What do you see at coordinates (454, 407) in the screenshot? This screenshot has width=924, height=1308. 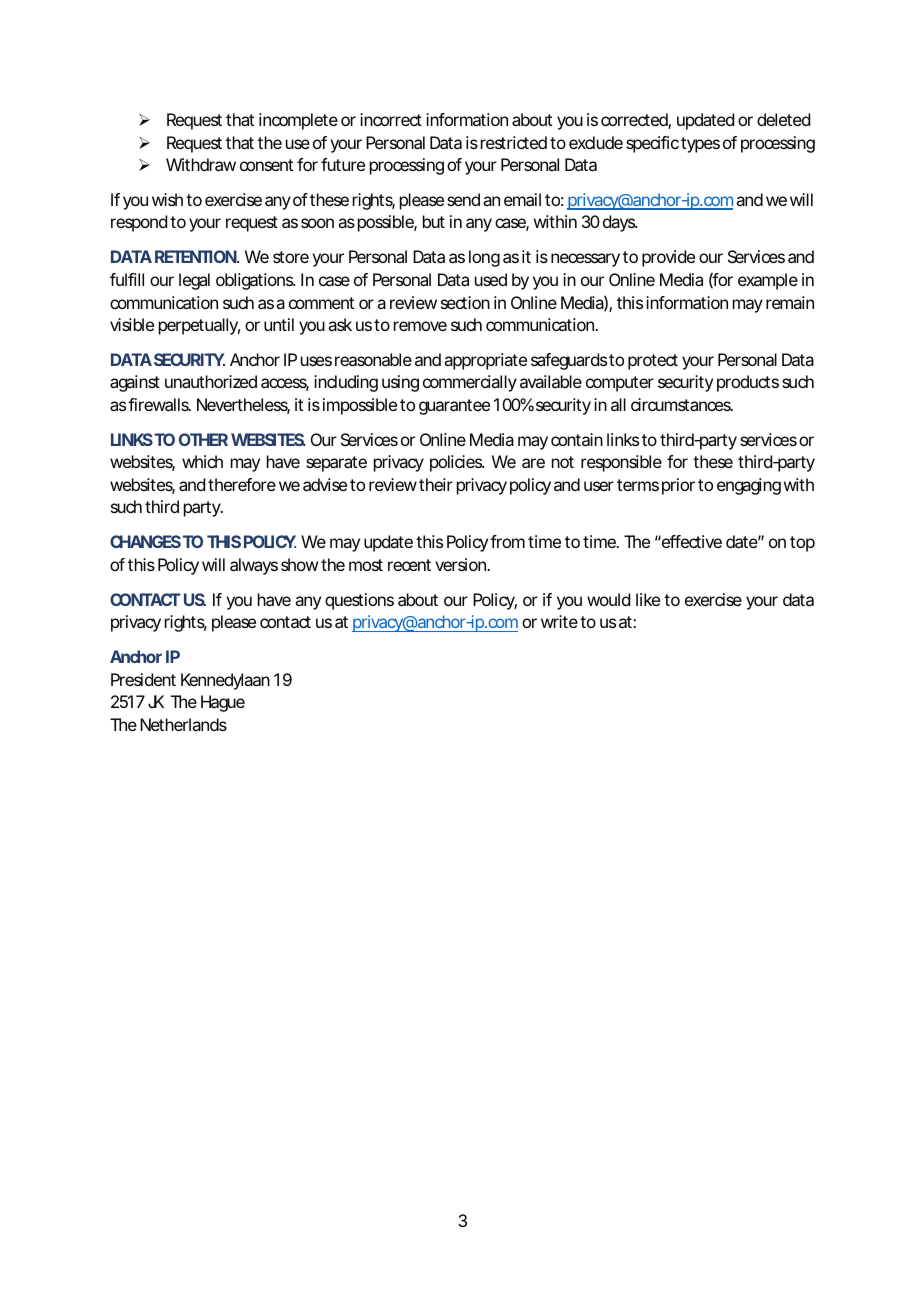 I see `guarantee` at bounding box center [454, 407].
